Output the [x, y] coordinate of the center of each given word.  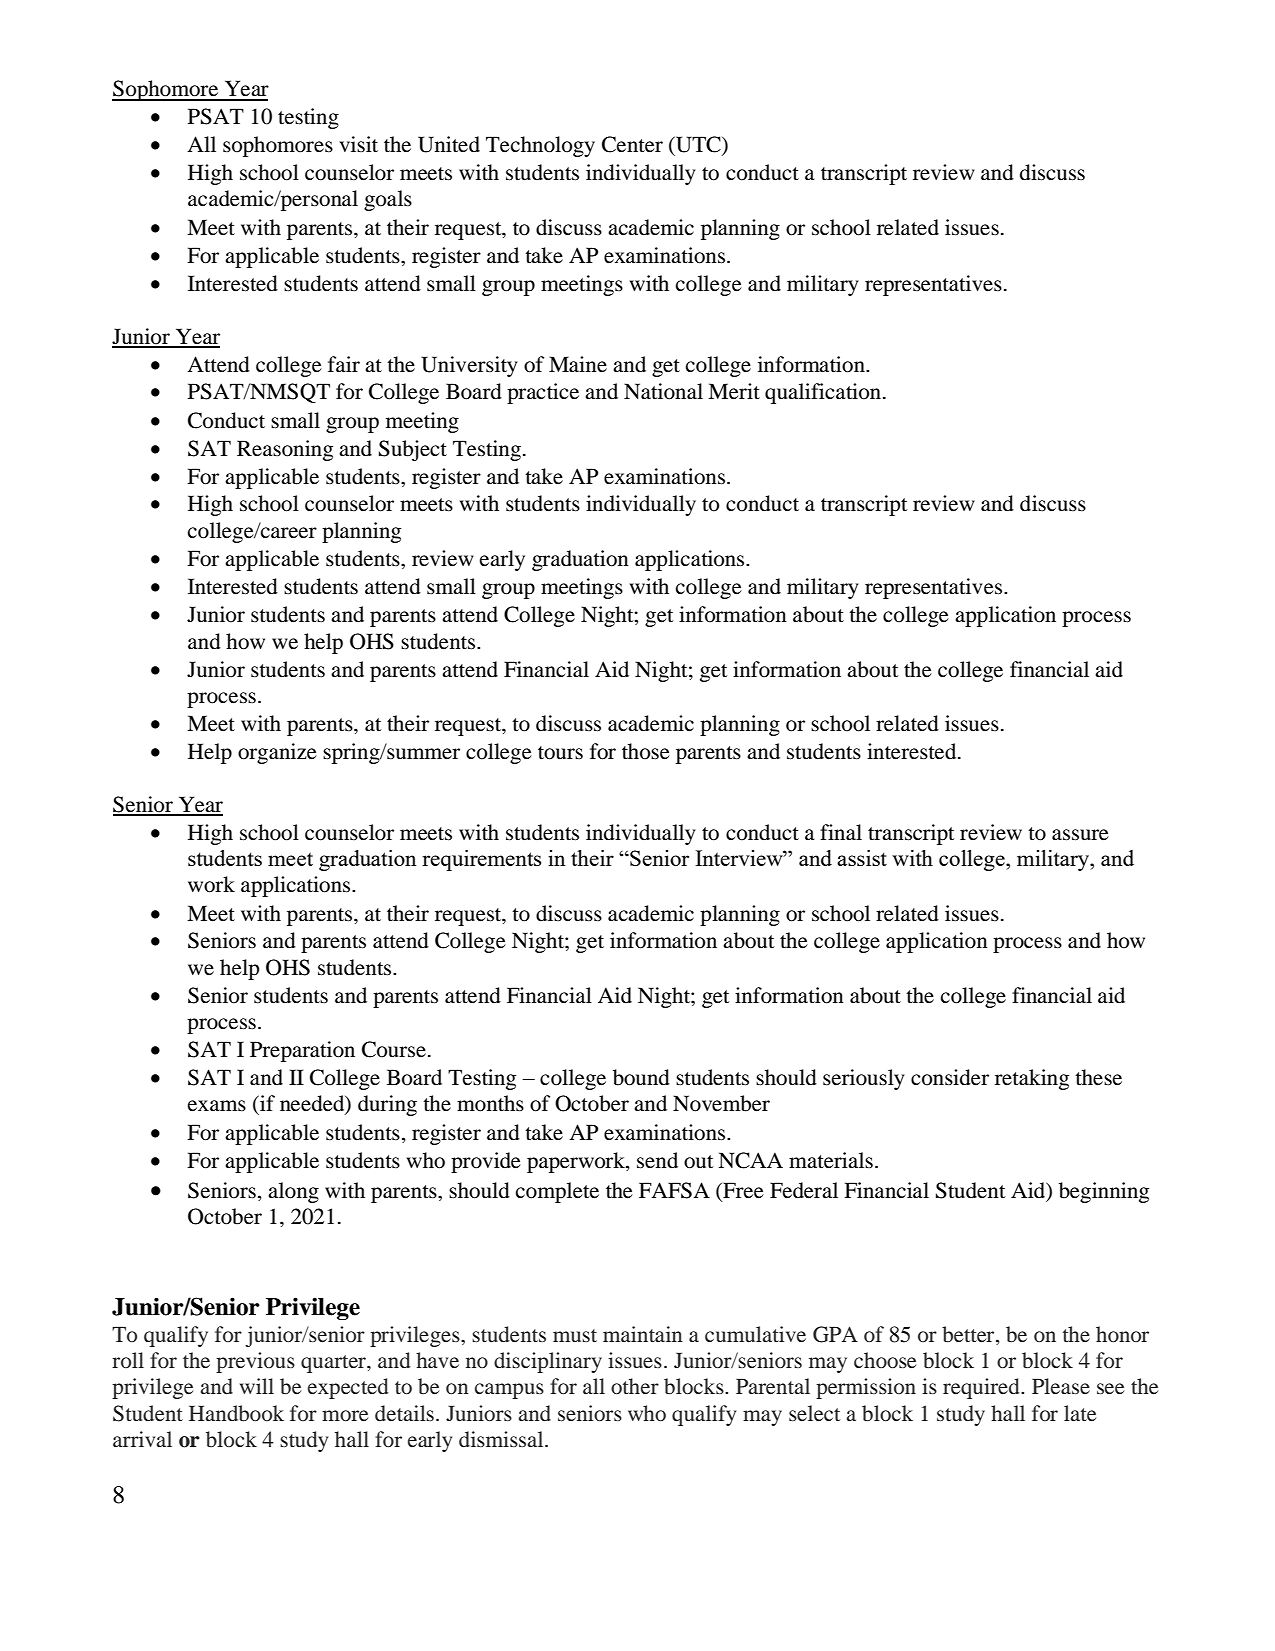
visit [358, 144]
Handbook [236, 1413]
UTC [698, 145]
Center [632, 144]
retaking [1032, 1079]
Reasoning [285, 450]
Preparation [302, 1051]
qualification [824, 393]
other [635, 1386]
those [646, 751]
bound [641, 1077]
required [982, 1388]
